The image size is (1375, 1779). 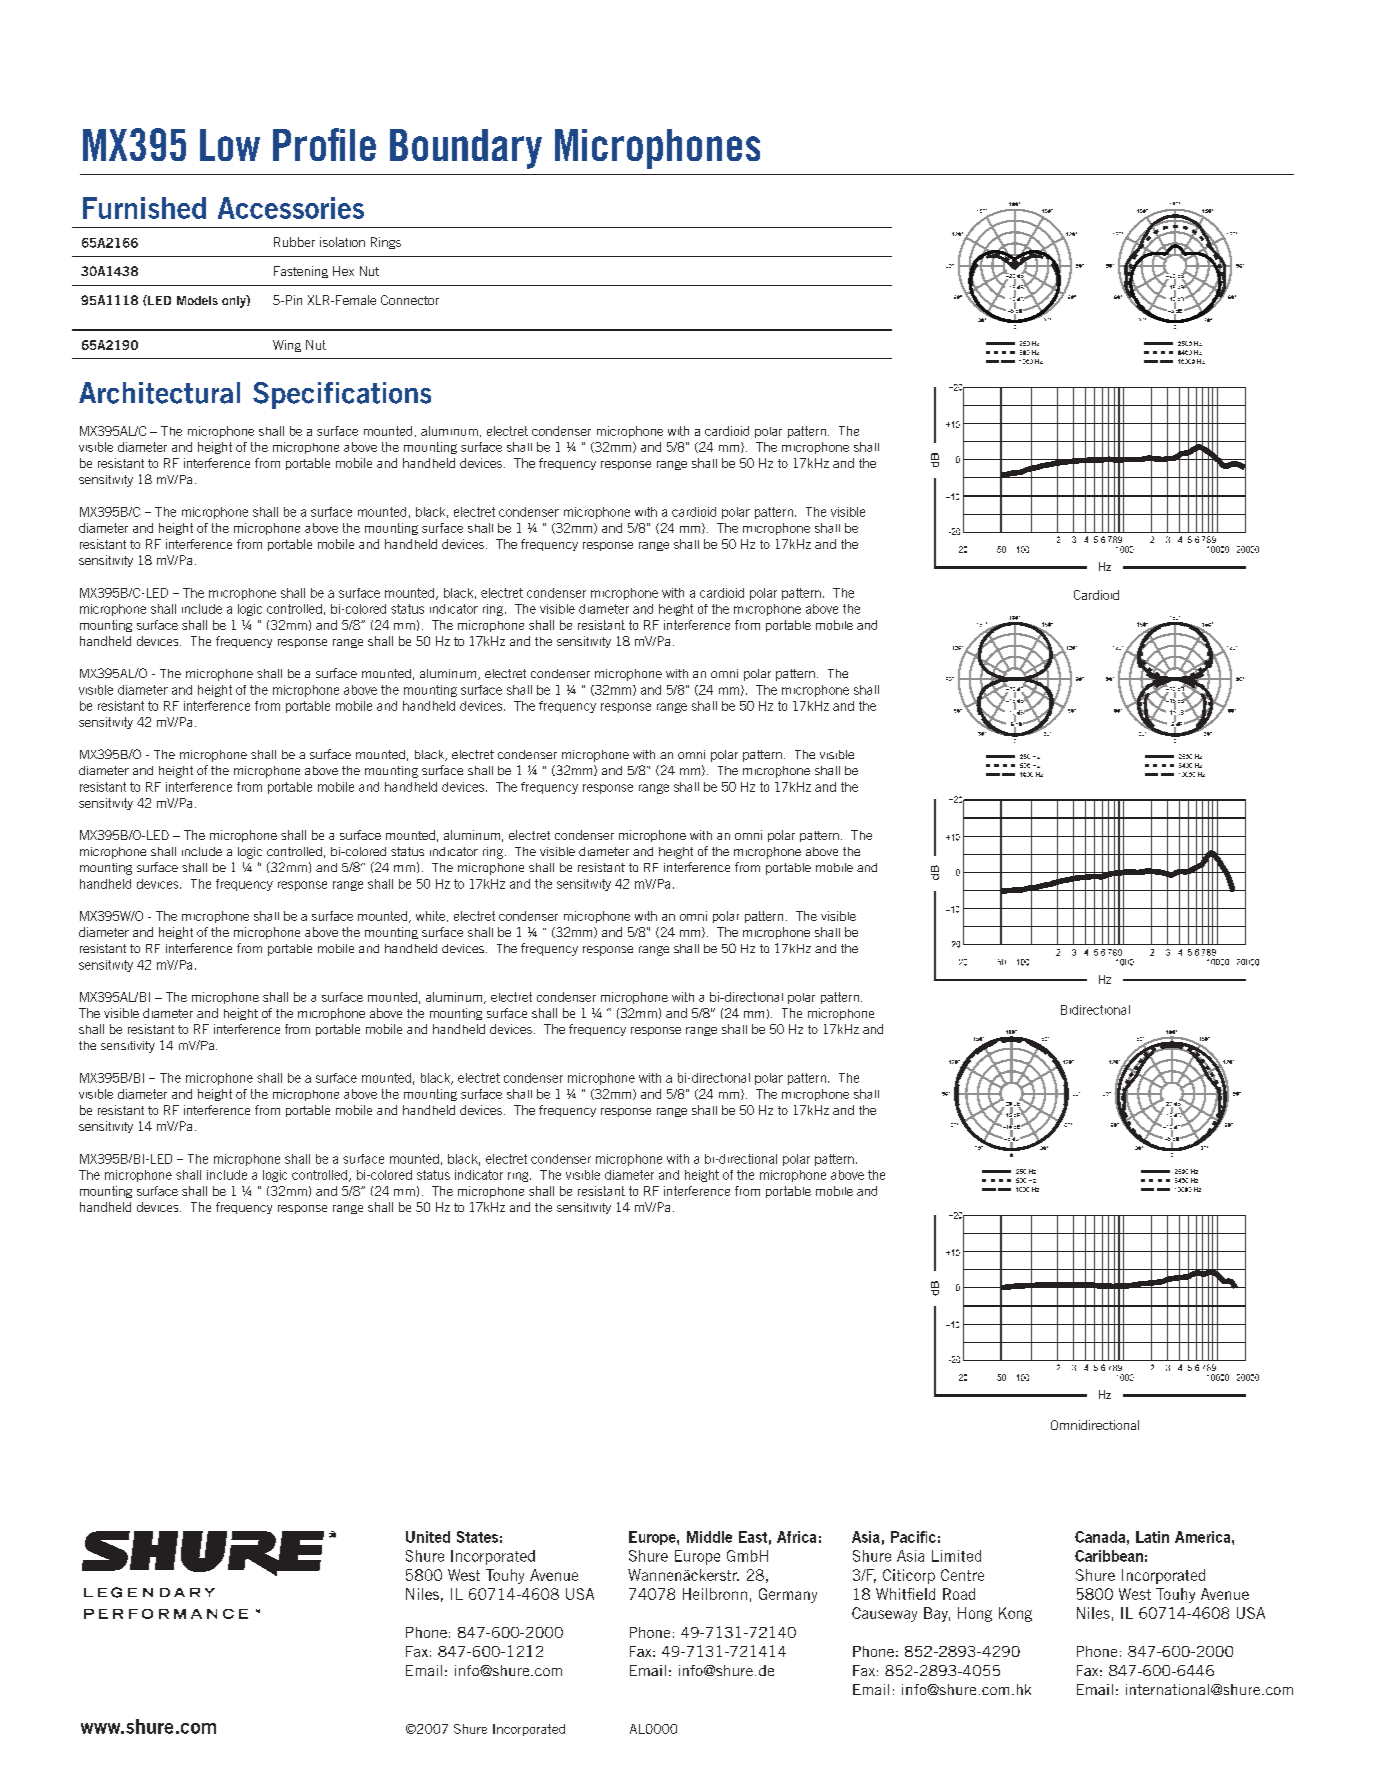 I want to click on States, so click(x=477, y=1537).
